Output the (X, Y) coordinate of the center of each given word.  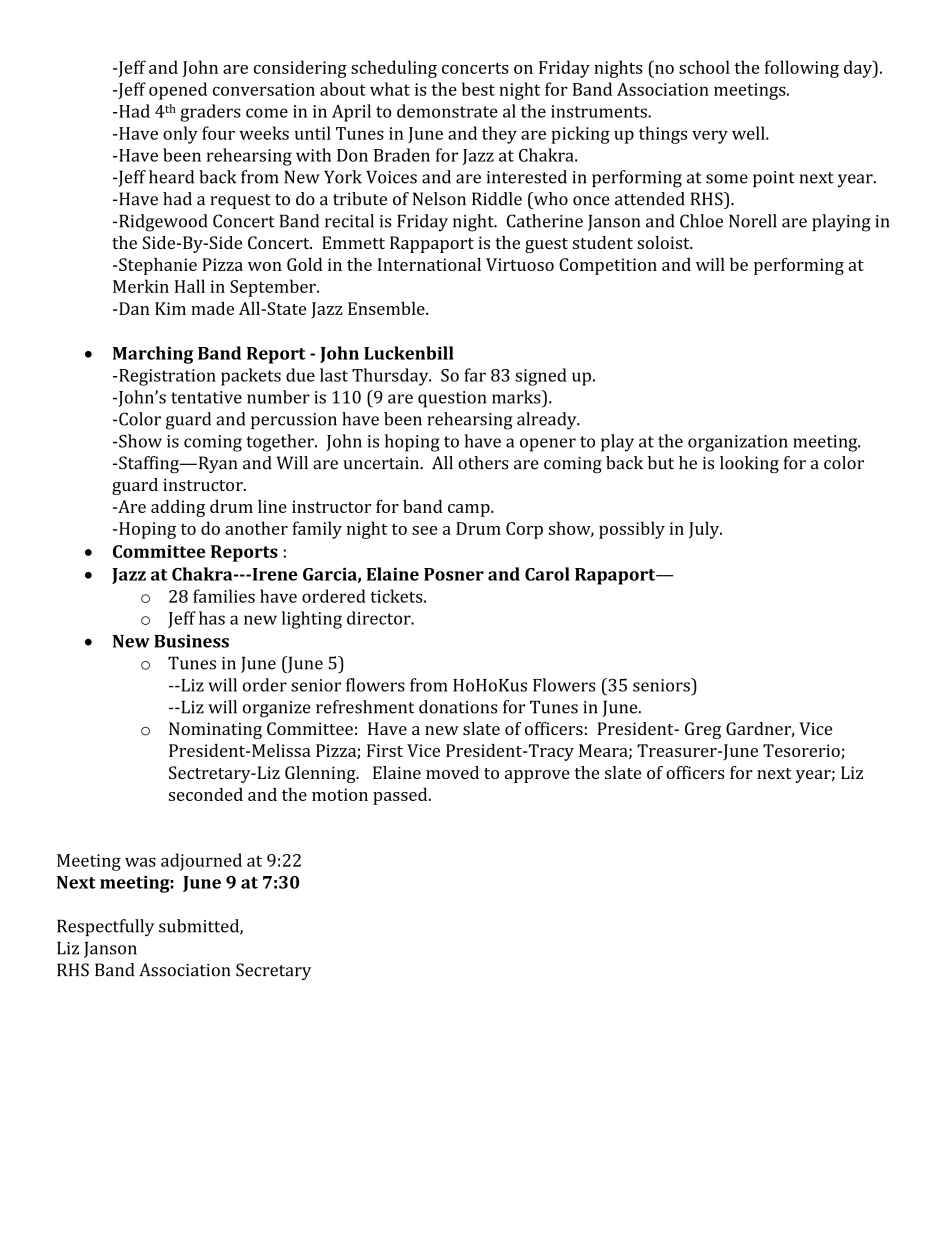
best (478, 89)
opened (178, 91)
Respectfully (105, 928)
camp (470, 510)
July (705, 530)
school (704, 67)
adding (178, 508)
